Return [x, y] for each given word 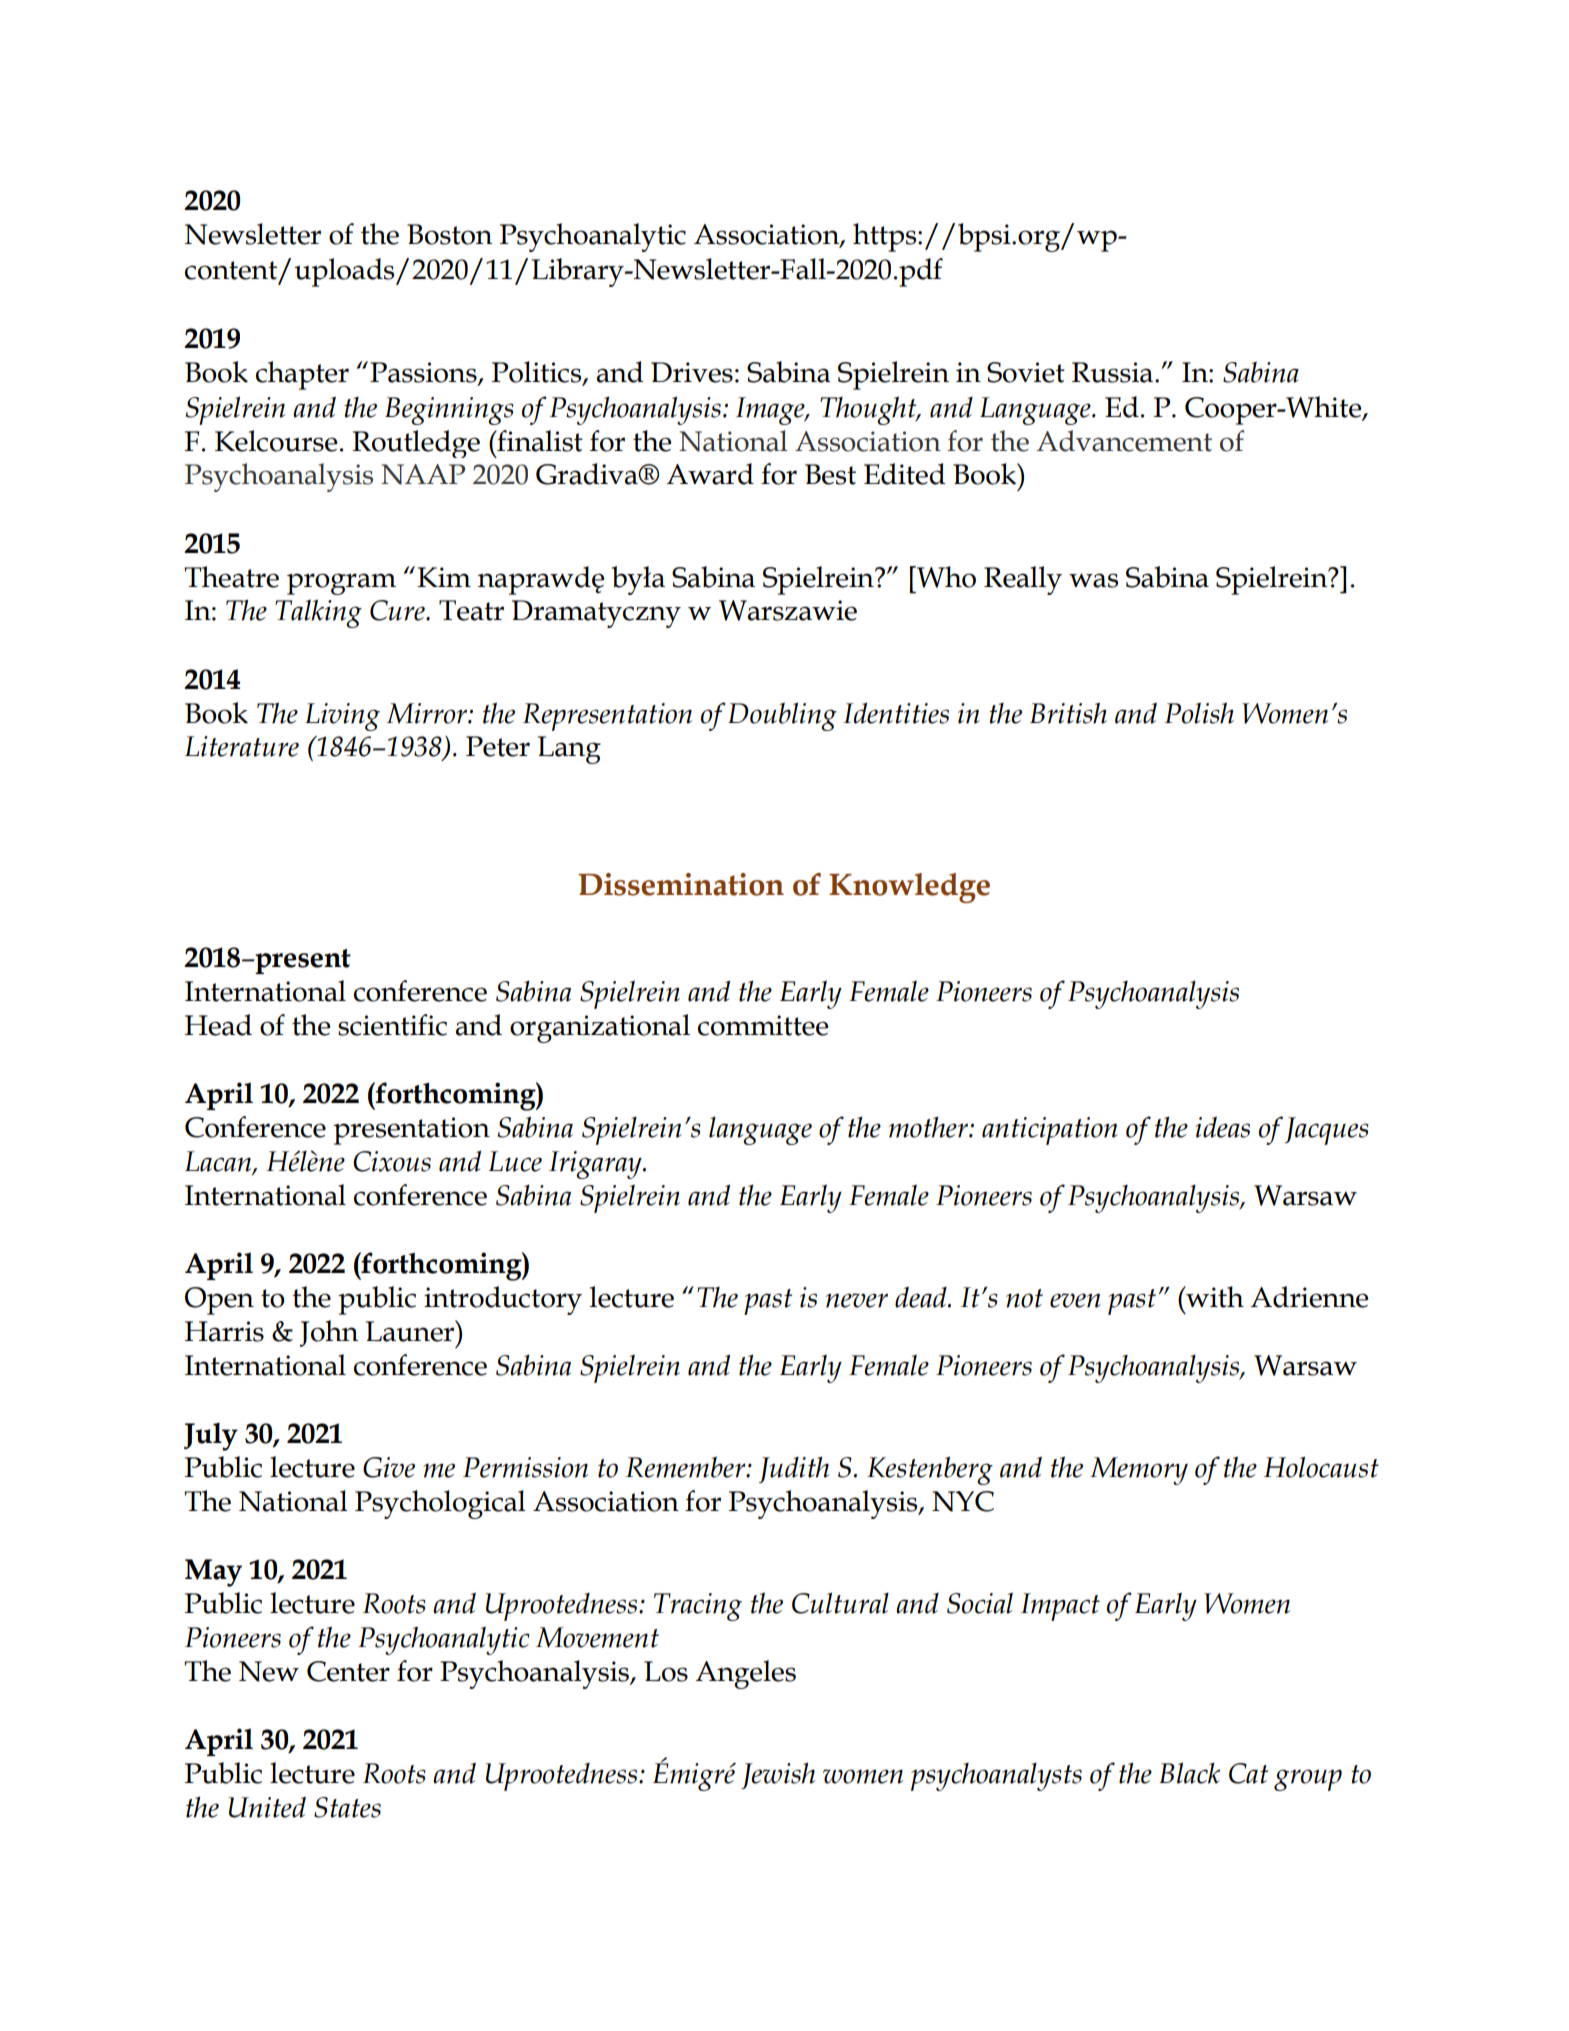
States [347, 1807]
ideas [1222, 1127]
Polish [1199, 713]
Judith [794, 1470]
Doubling [782, 716]
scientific [392, 1025]
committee [763, 1025]
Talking [318, 614]
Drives [692, 372]
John [329, 1333]
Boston [449, 234]
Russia [1114, 372]
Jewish [778, 1776]
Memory [1139, 1471]
